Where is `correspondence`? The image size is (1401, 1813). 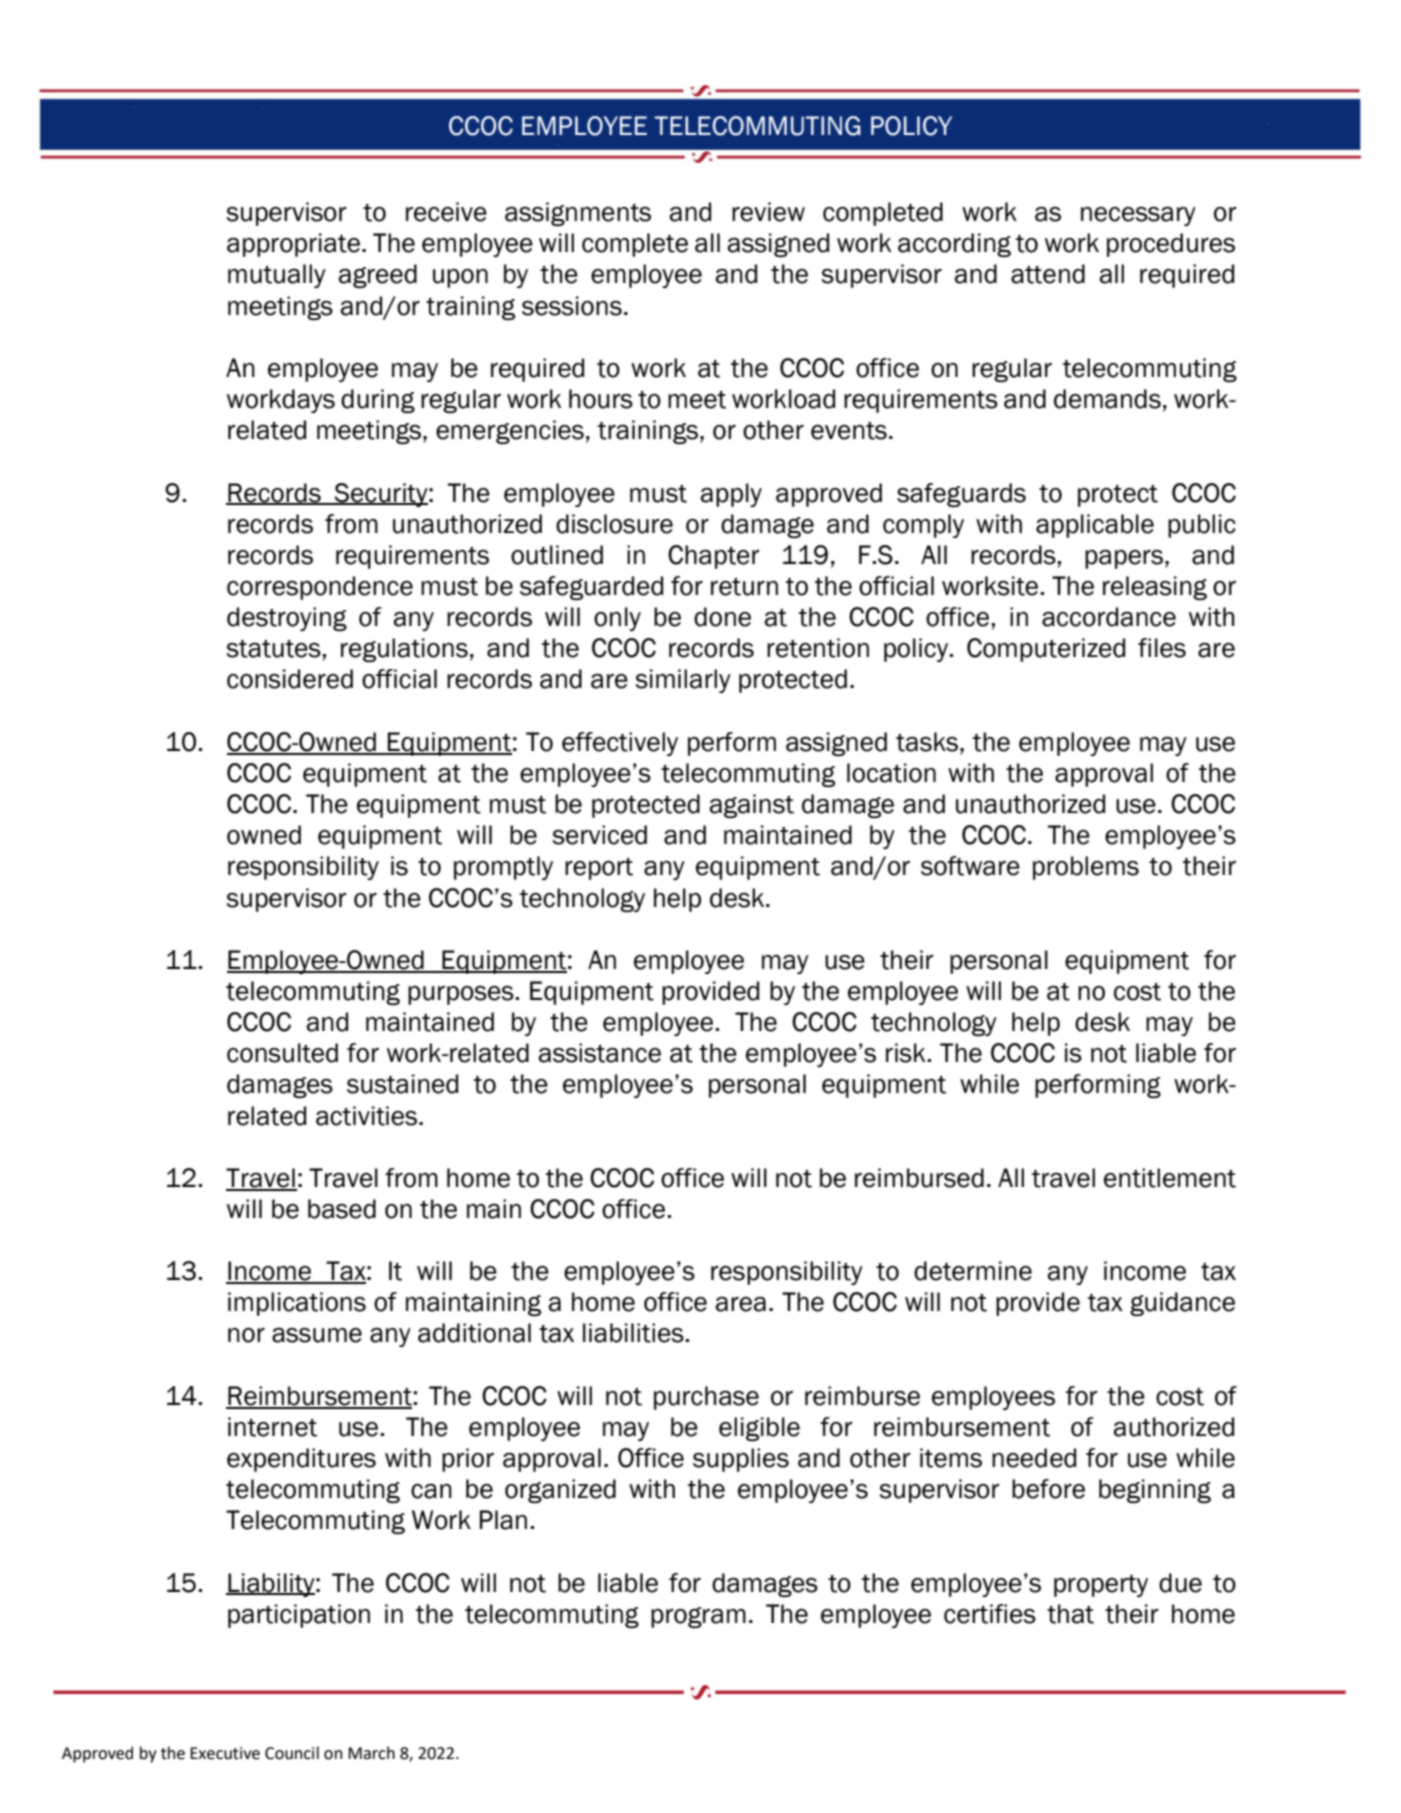 correspondence is located at coordinates (320, 588).
